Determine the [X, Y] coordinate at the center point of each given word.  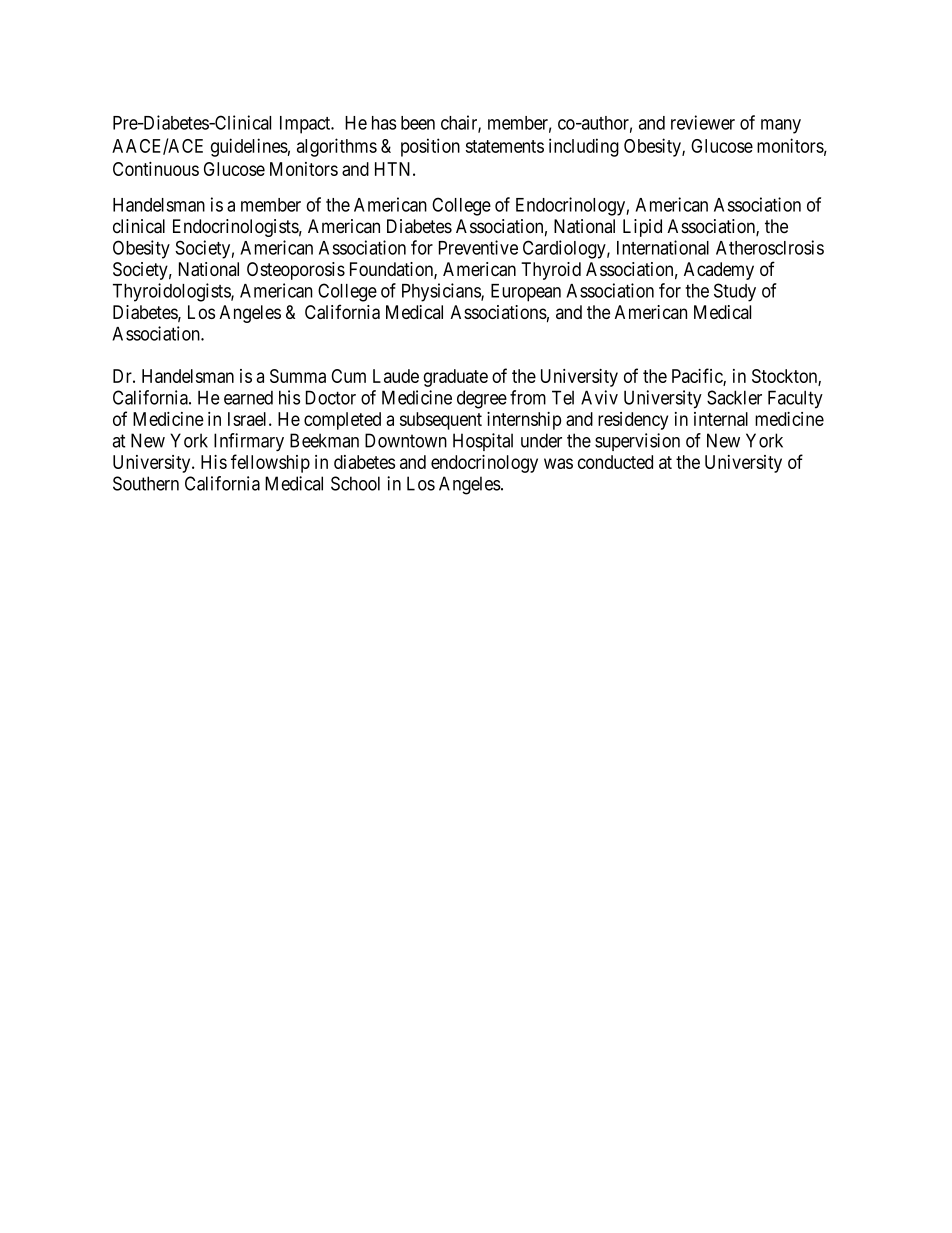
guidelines [249, 147]
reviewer [703, 122]
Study [735, 292]
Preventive [478, 247]
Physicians [442, 292]
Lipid [642, 228]
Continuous [156, 169]
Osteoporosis [296, 271]
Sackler [734, 397]
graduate [455, 378]
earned [248, 398]
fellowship [270, 463]
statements [505, 146]
